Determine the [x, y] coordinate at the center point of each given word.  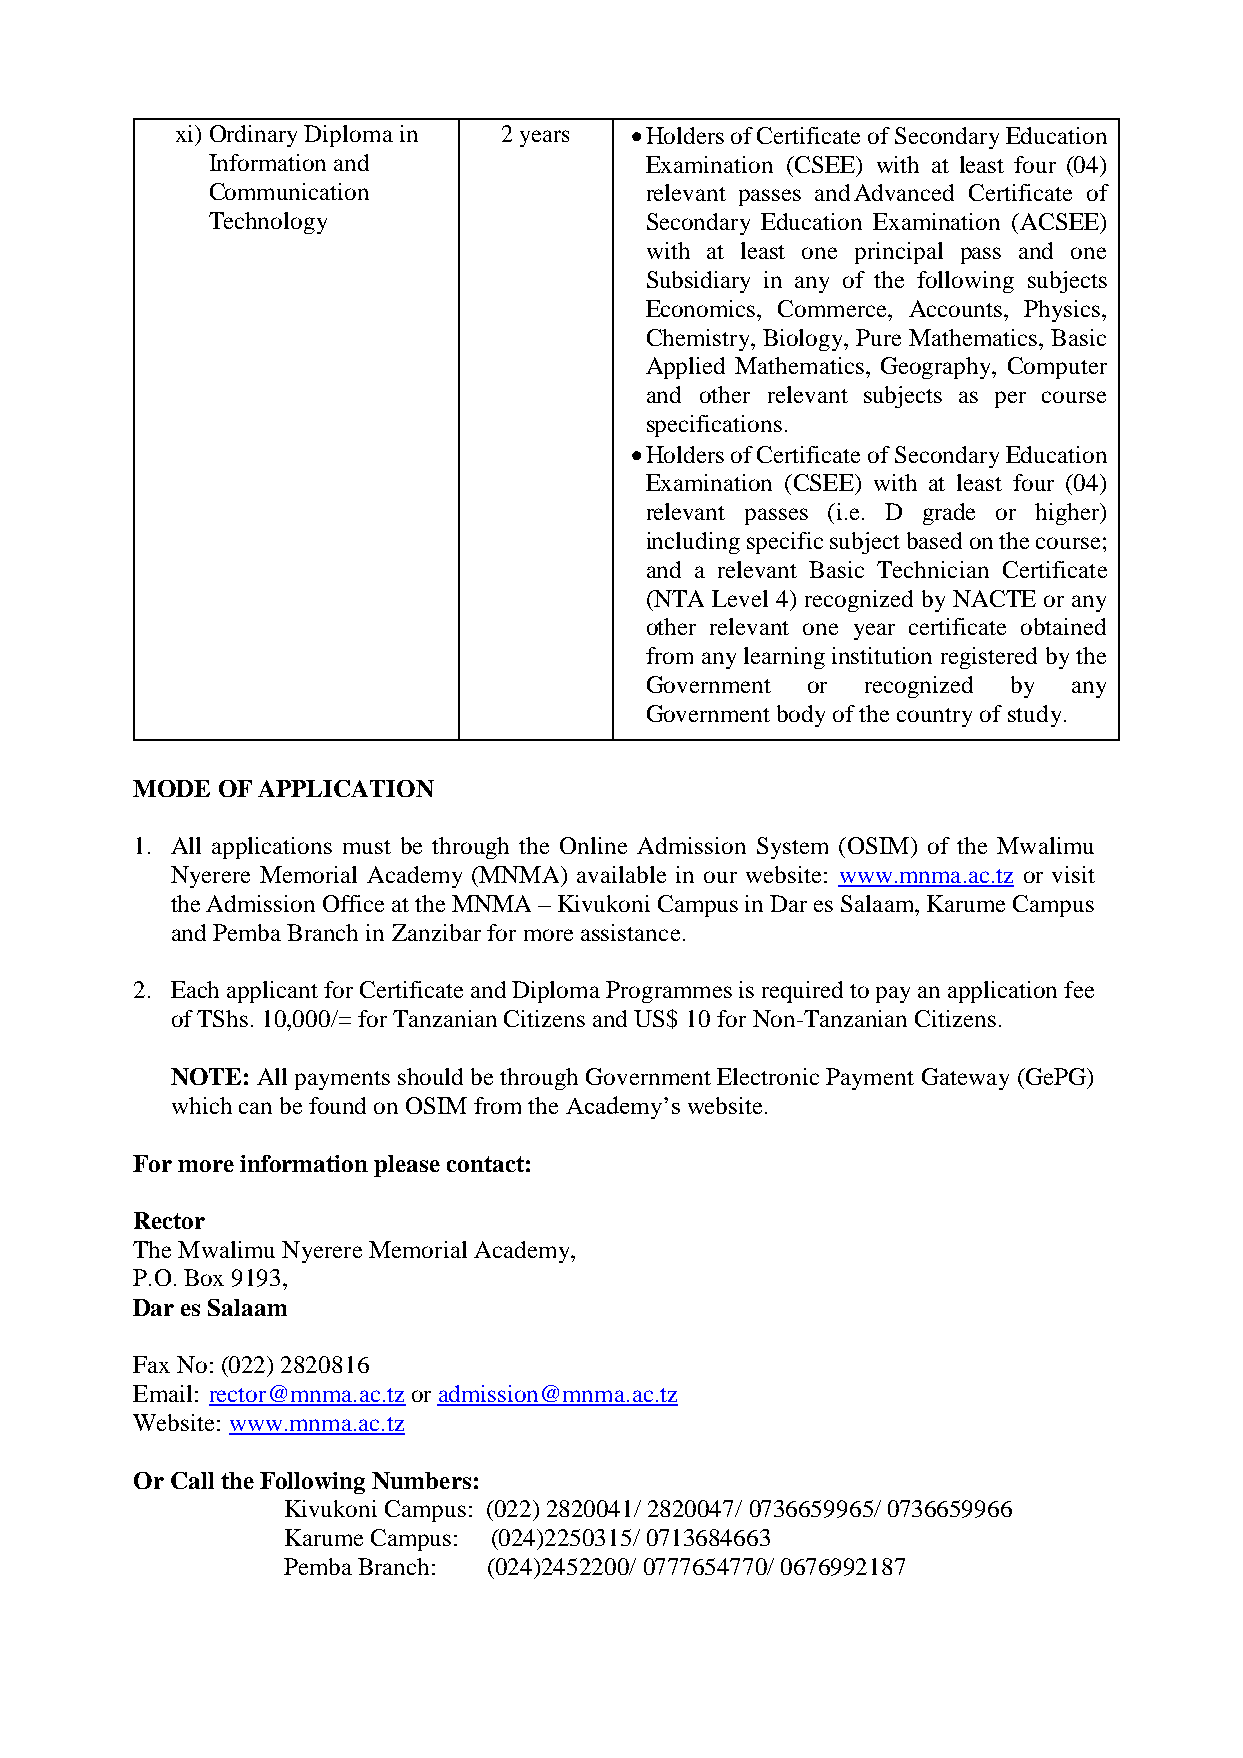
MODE [171, 788]
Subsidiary [698, 282]
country [934, 717]
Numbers [421, 1480]
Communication [289, 191]
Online [593, 845]
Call [192, 1480]
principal [899, 253]
